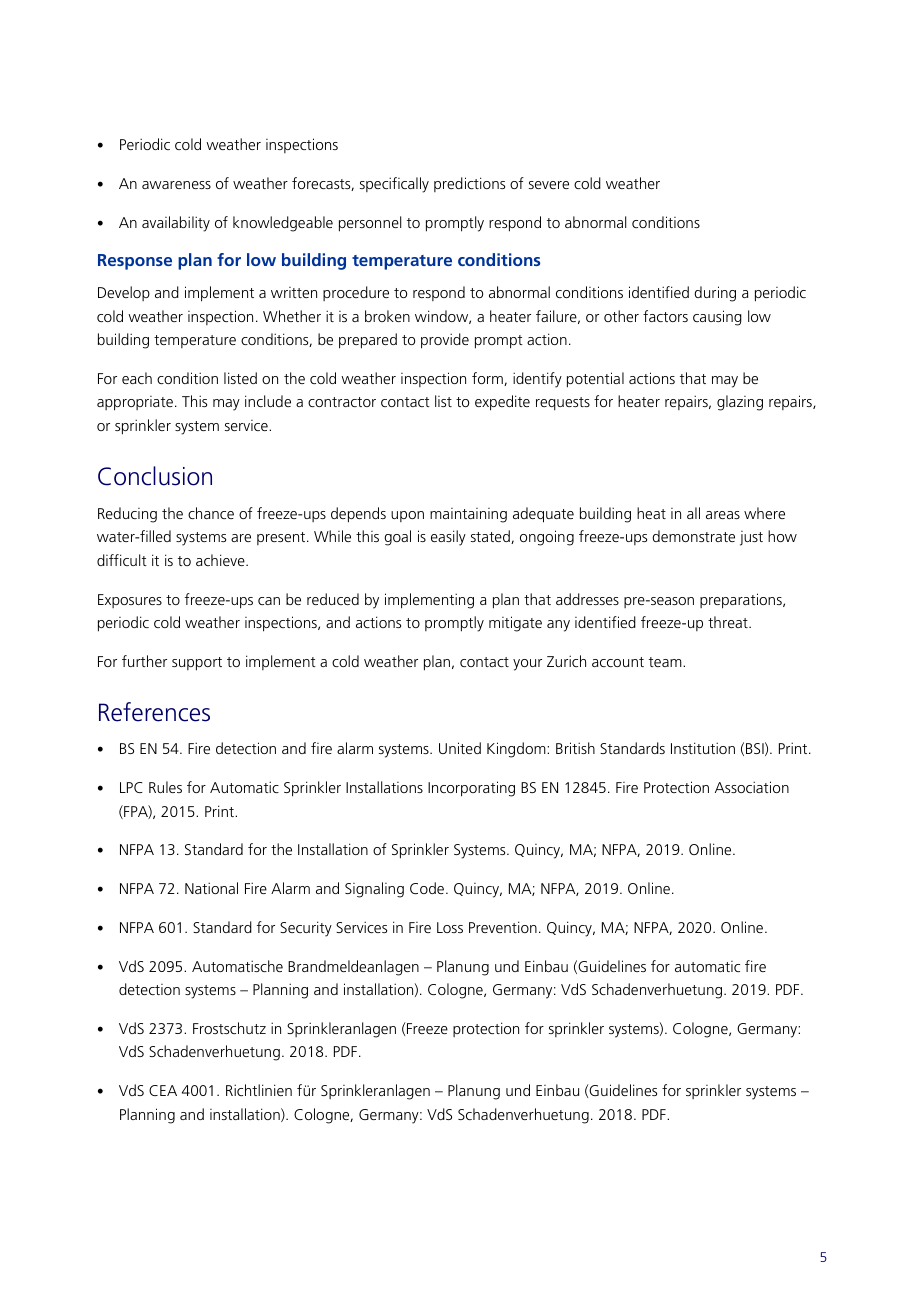 The image size is (924, 1308). I want to click on CEA, so click(163, 1090).
